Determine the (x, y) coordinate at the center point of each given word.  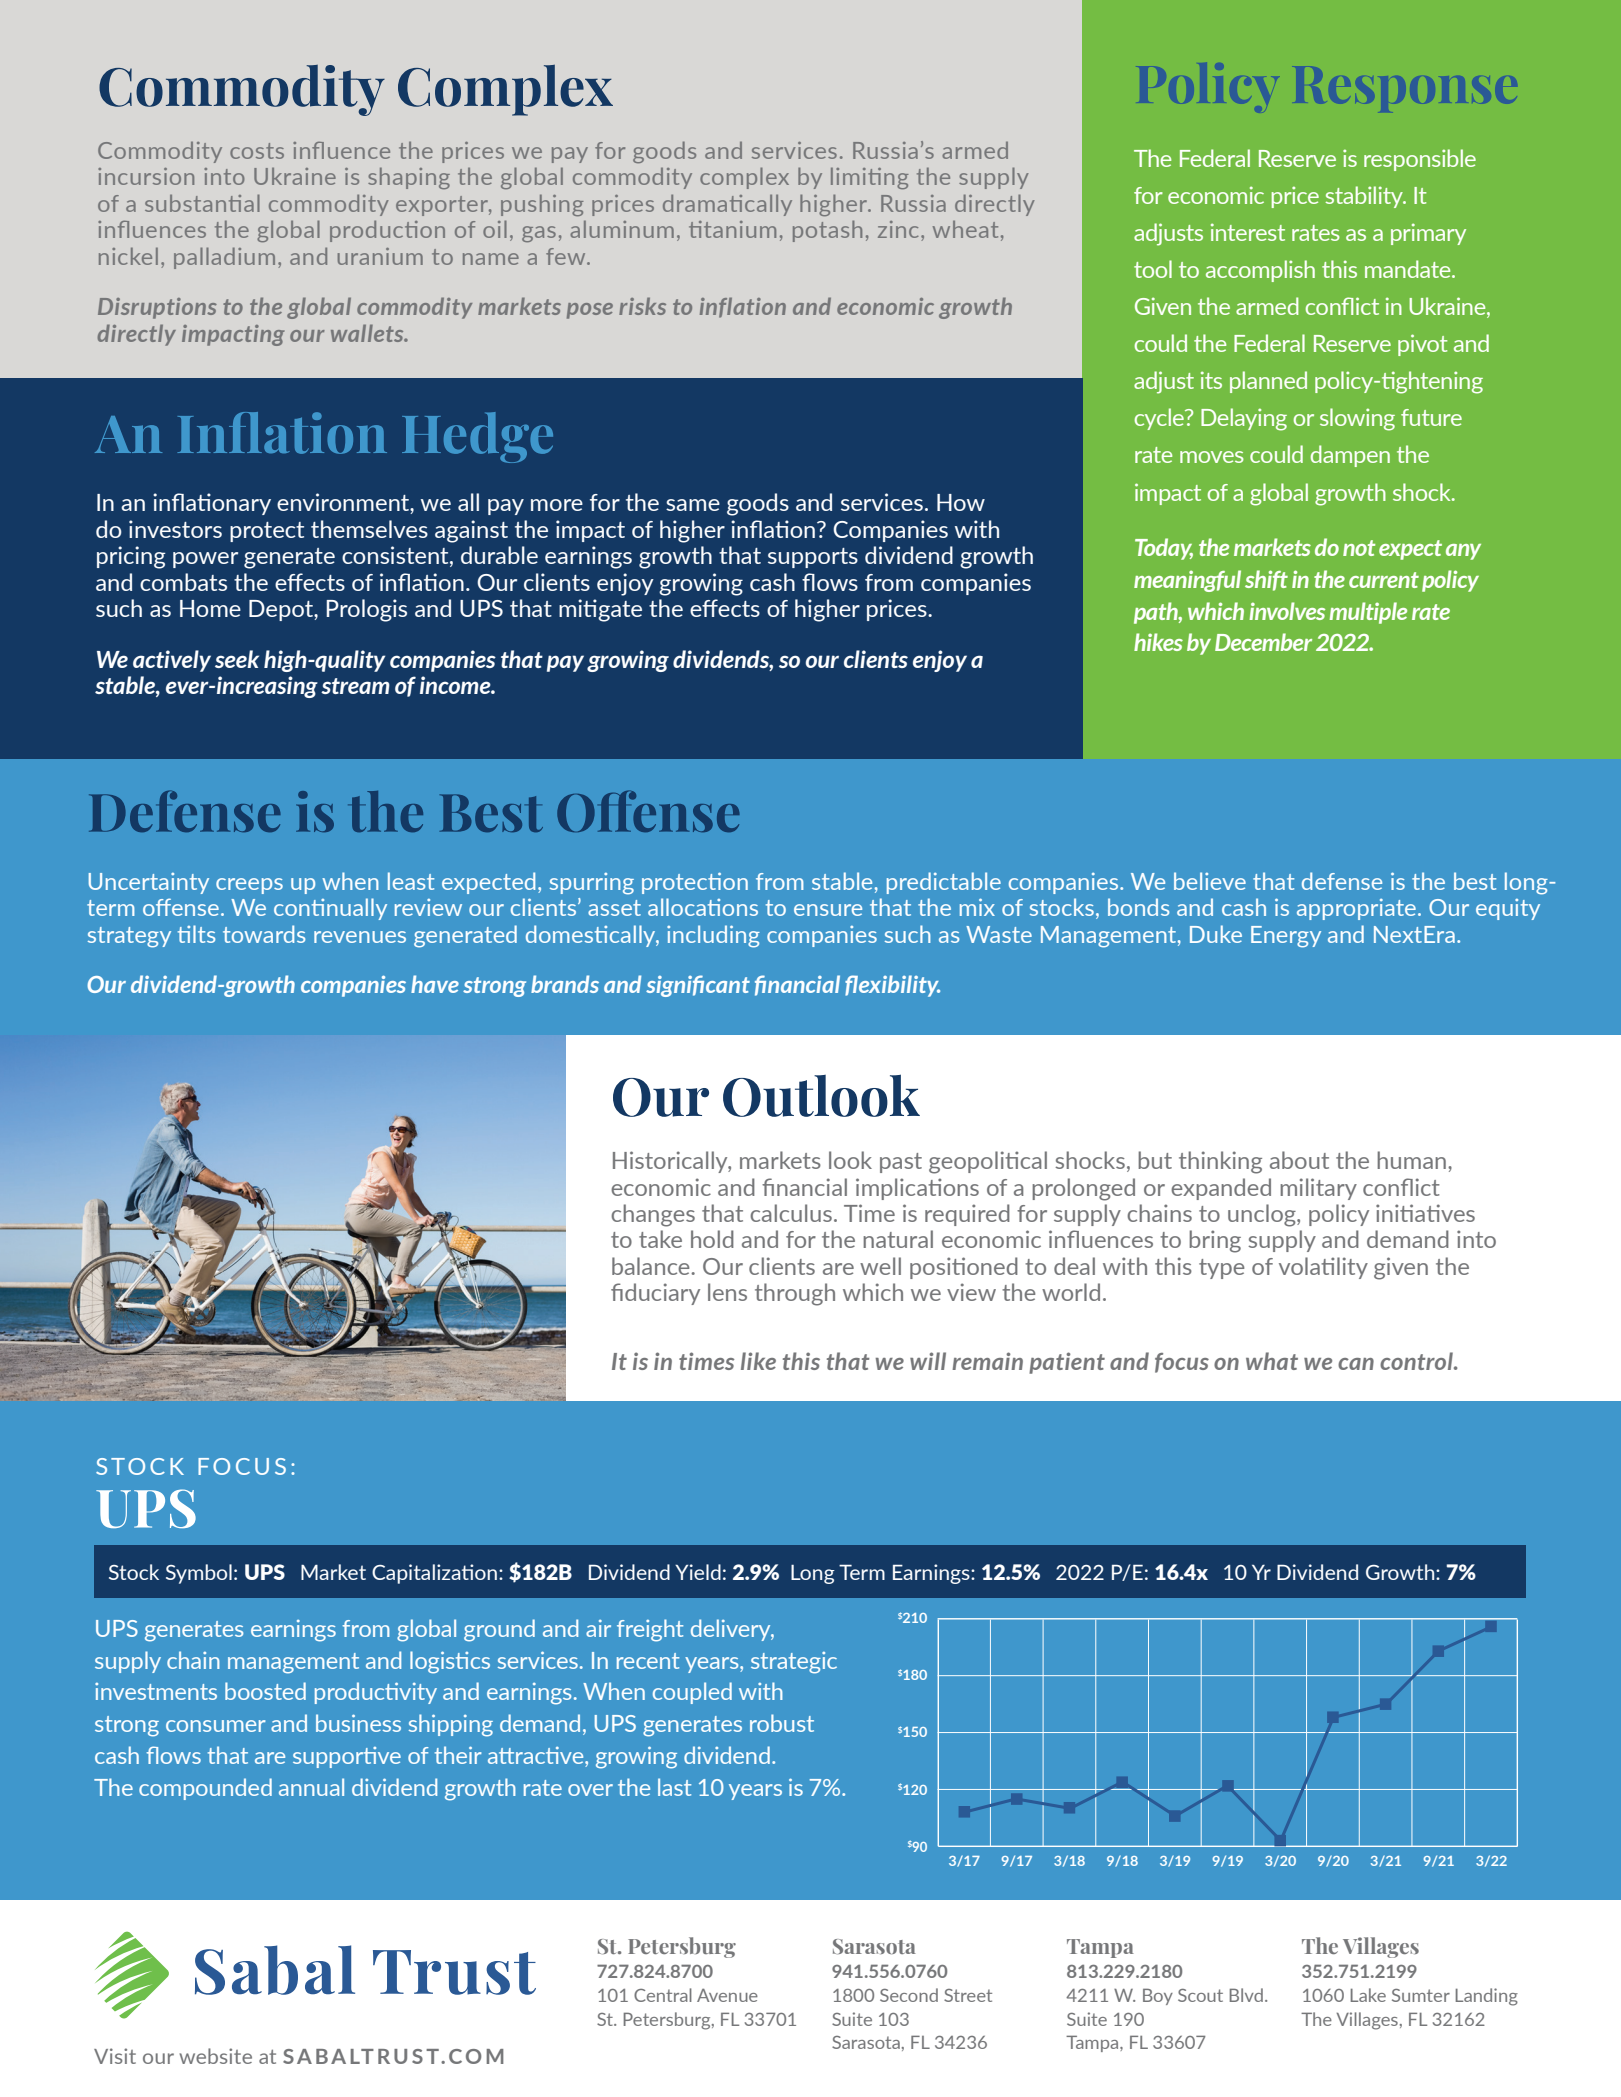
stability (1365, 197)
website (215, 2056)
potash (827, 231)
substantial (202, 203)
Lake (1368, 1995)
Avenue (727, 1995)
